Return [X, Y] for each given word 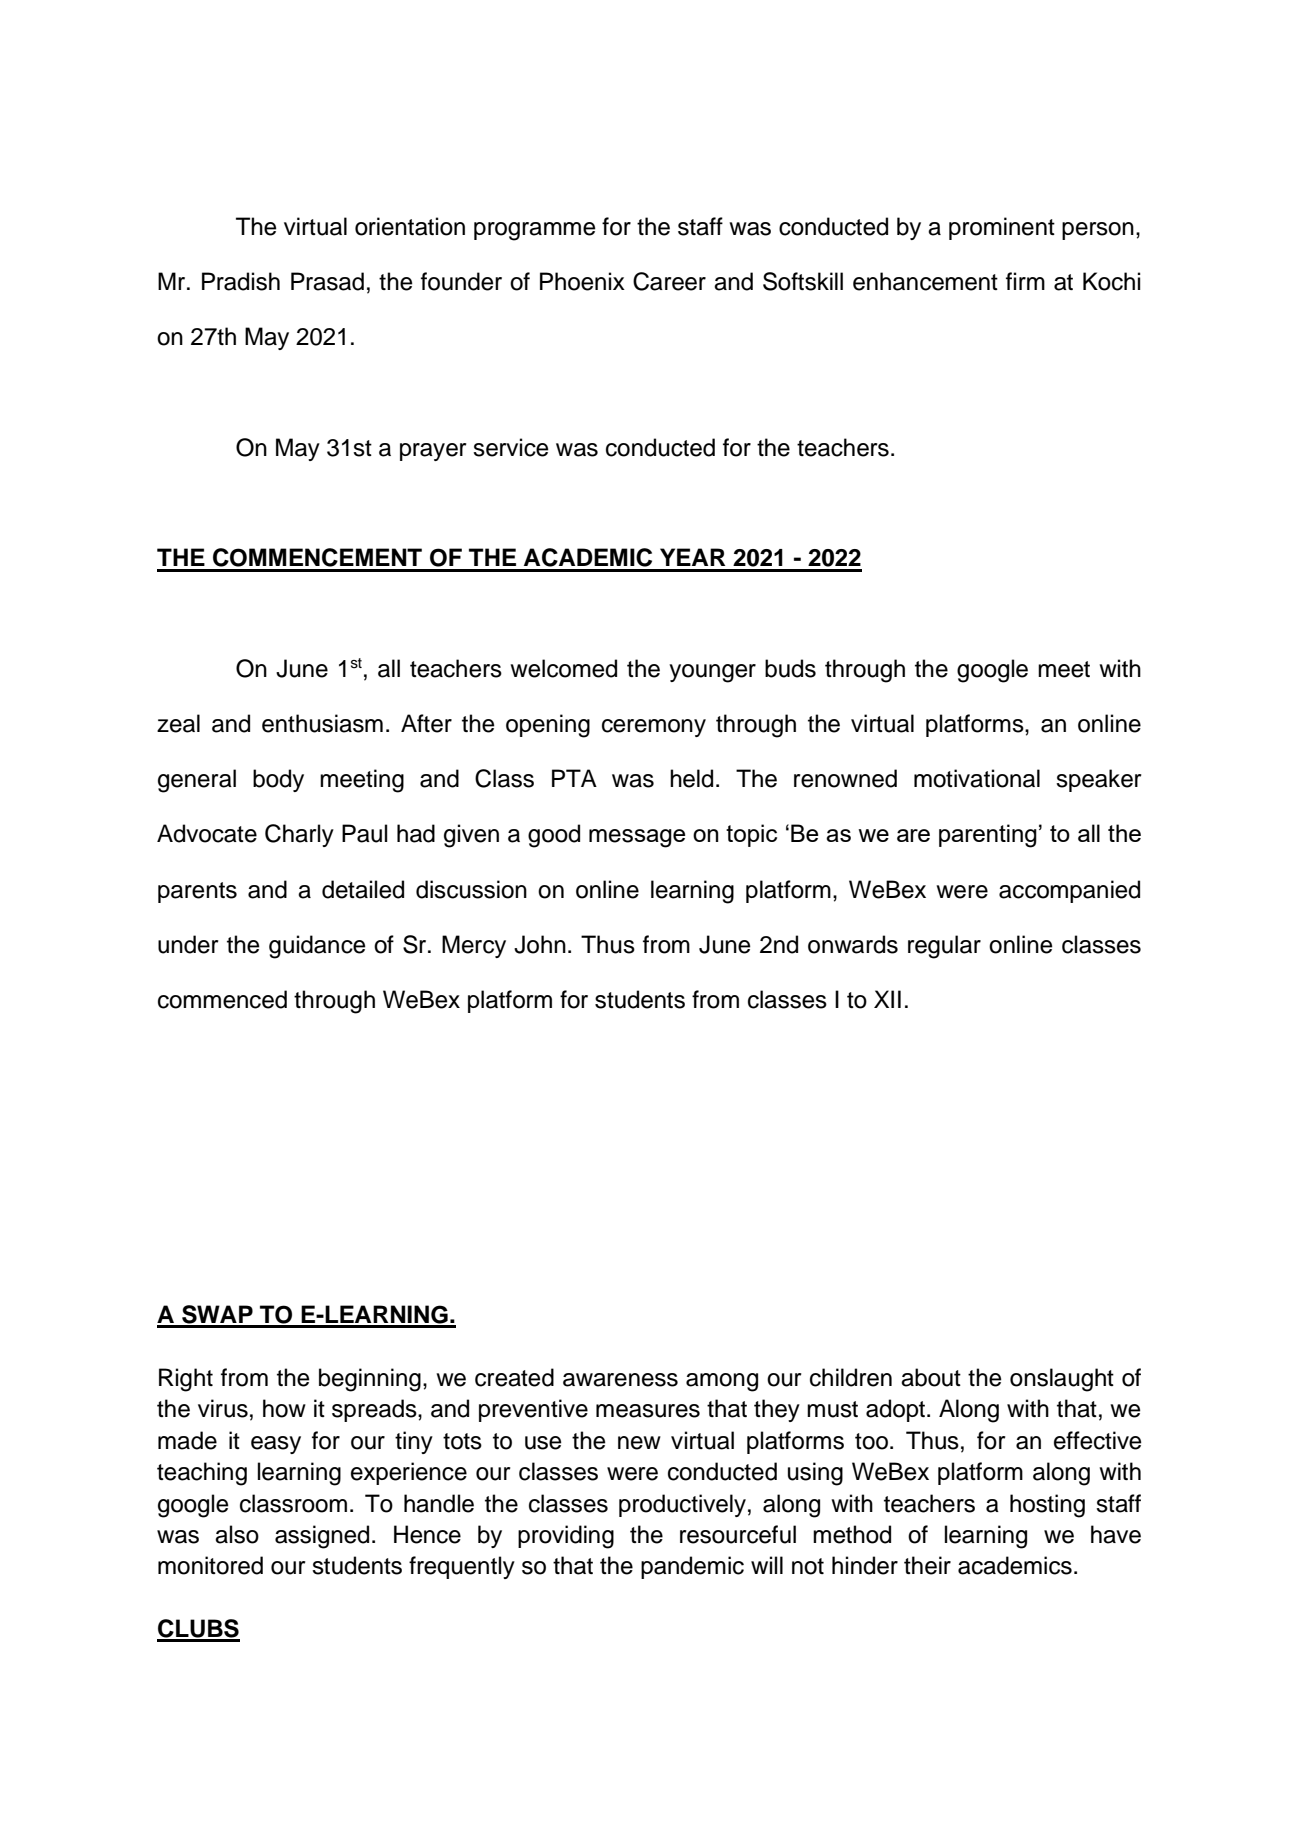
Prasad [327, 281]
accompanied [1069, 891]
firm [1025, 281]
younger [712, 673]
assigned [322, 1537]
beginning [370, 1380]
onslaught [1062, 1380]
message [637, 838]
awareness [620, 1380]
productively [682, 1505]
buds [790, 668]
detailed [363, 889]
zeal [178, 723]
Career [669, 281]
